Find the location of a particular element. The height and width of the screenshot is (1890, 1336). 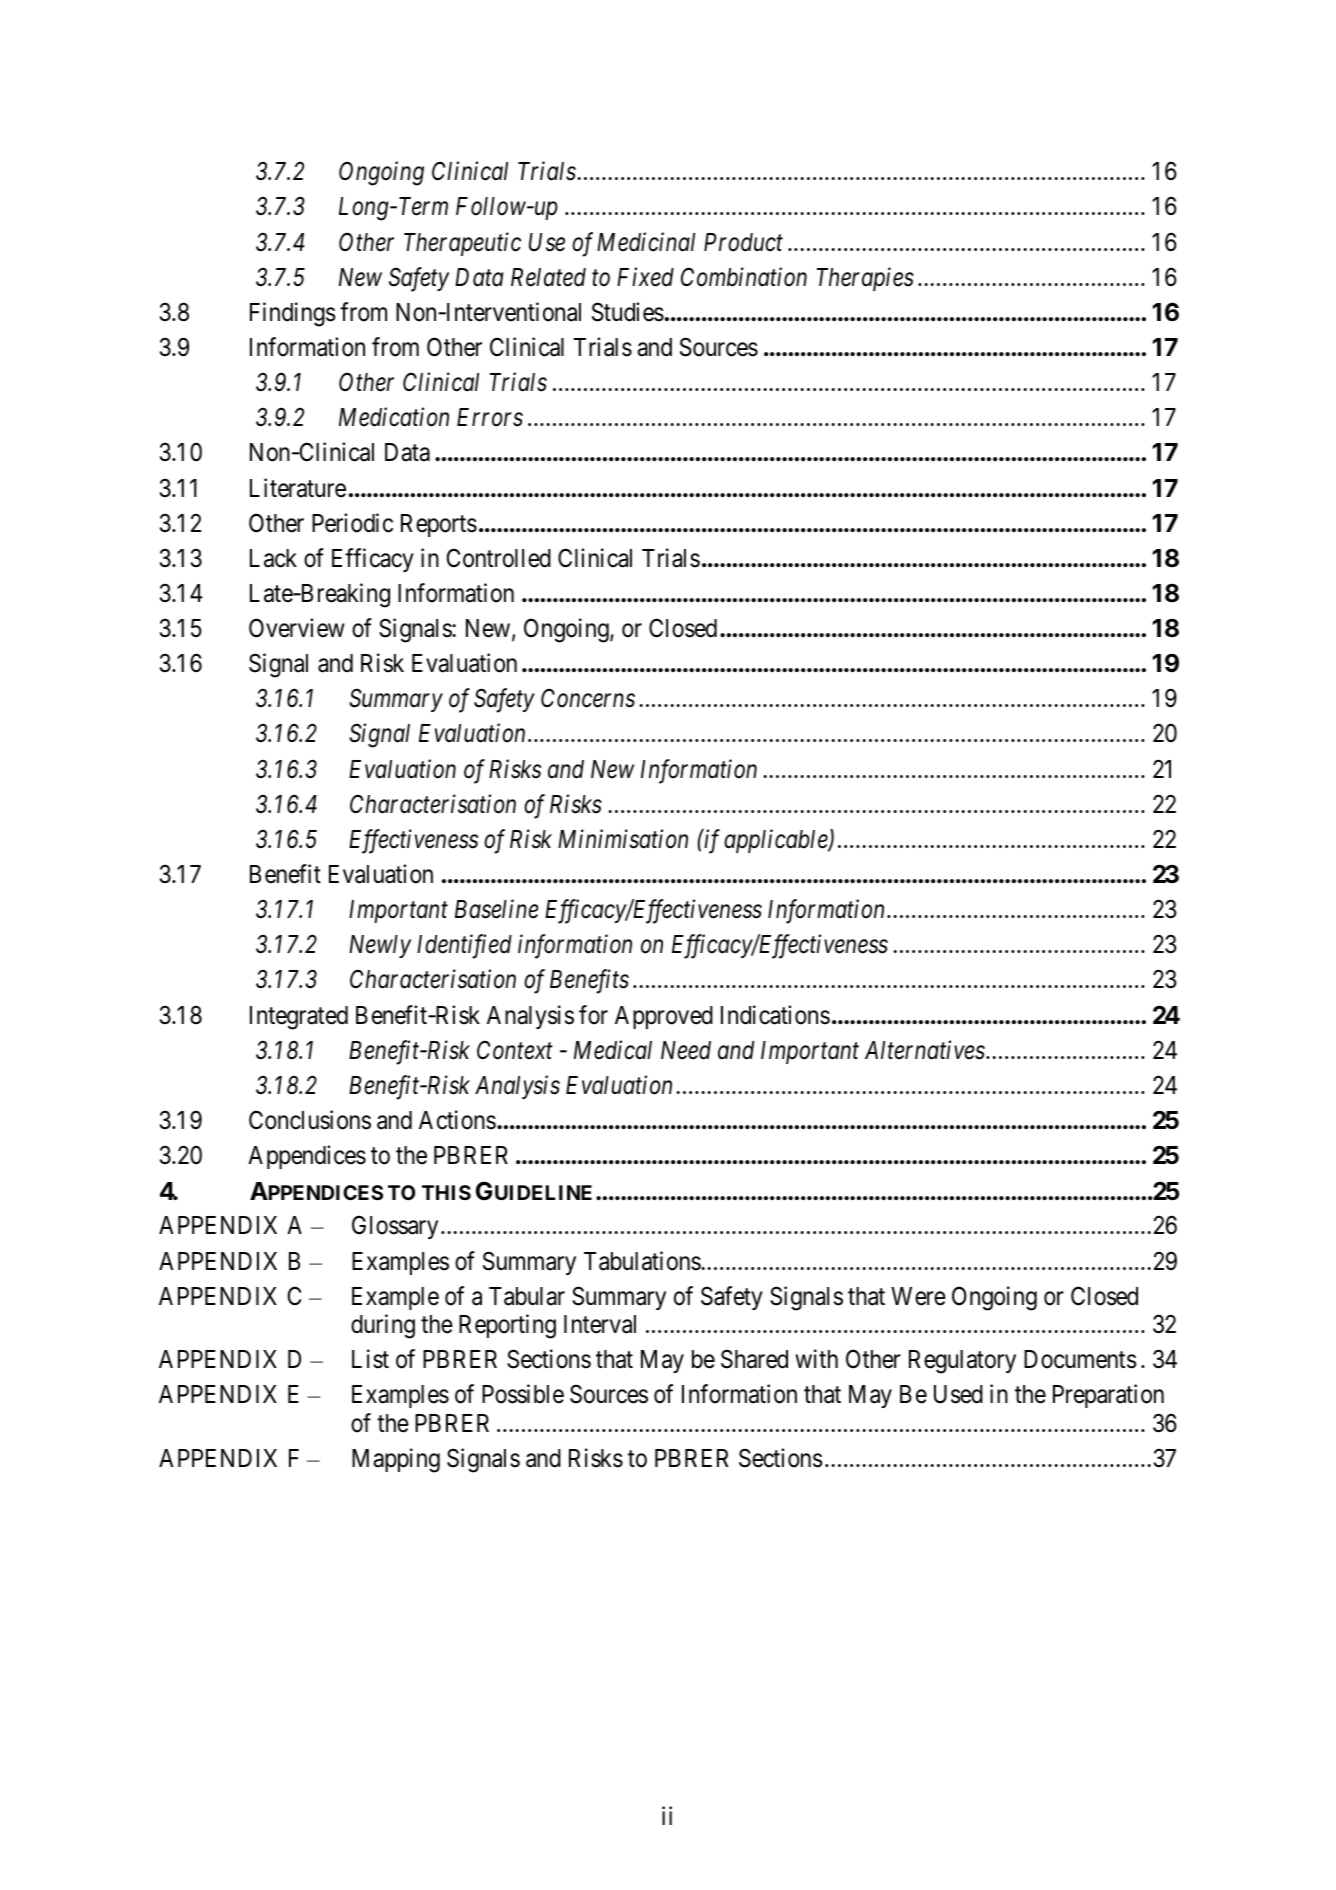

Shared is located at coordinates (754, 1359).
